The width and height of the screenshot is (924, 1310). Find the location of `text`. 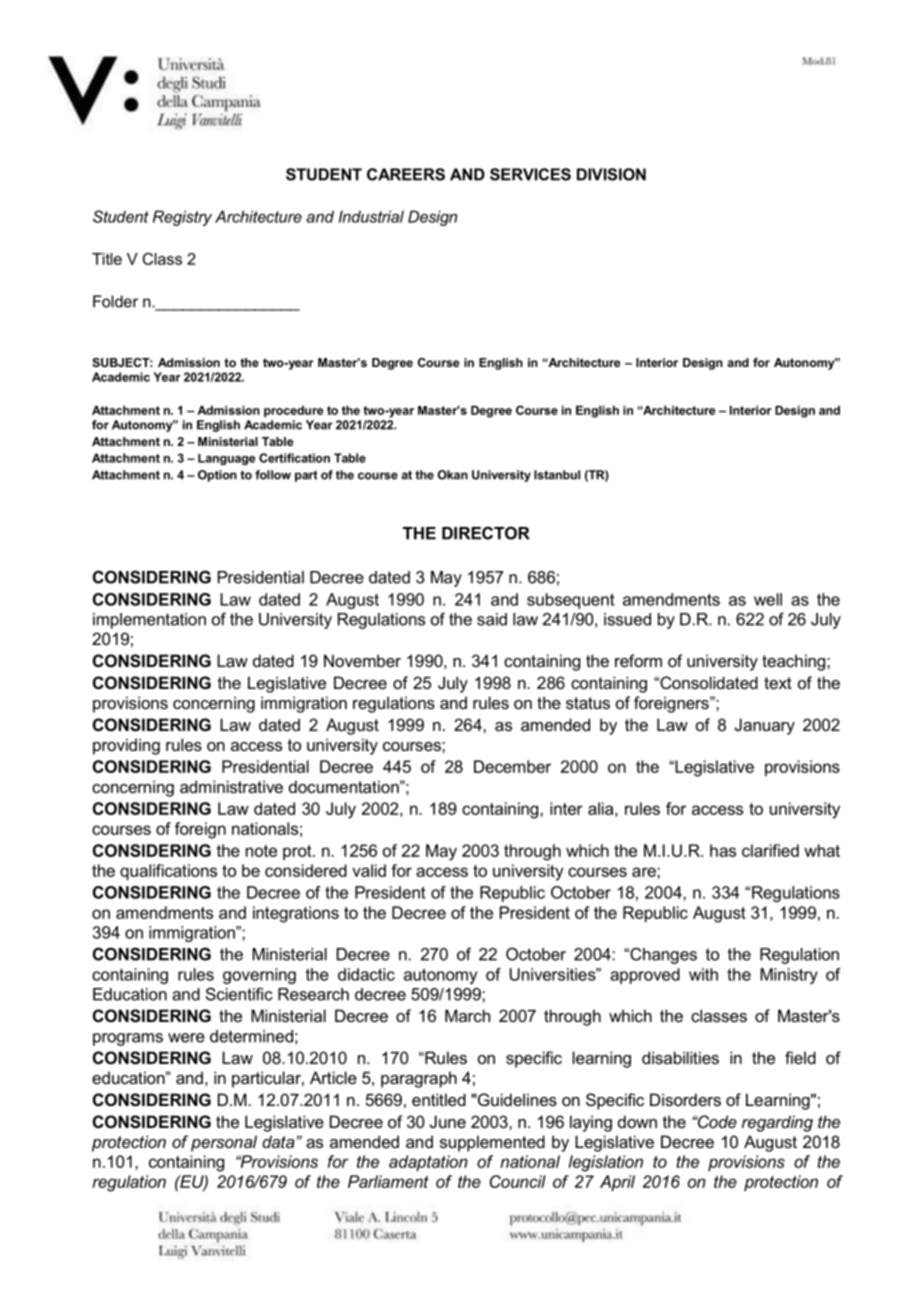

text is located at coordinates (778, 683).
